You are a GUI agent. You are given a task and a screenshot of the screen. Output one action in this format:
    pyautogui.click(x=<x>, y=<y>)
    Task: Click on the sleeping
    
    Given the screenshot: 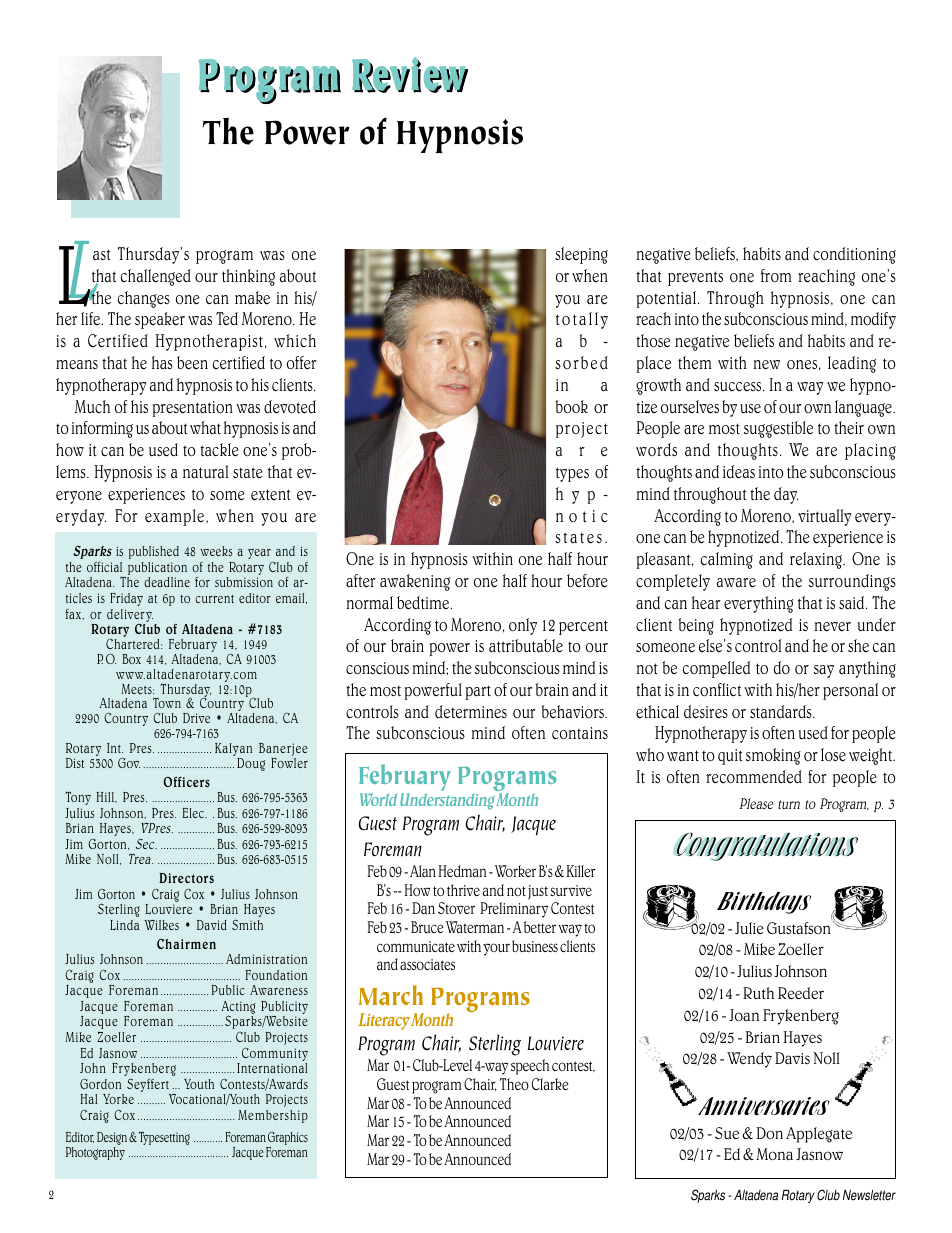 What is the action you would take?
    pyautogui.click(x=581, y=255)
